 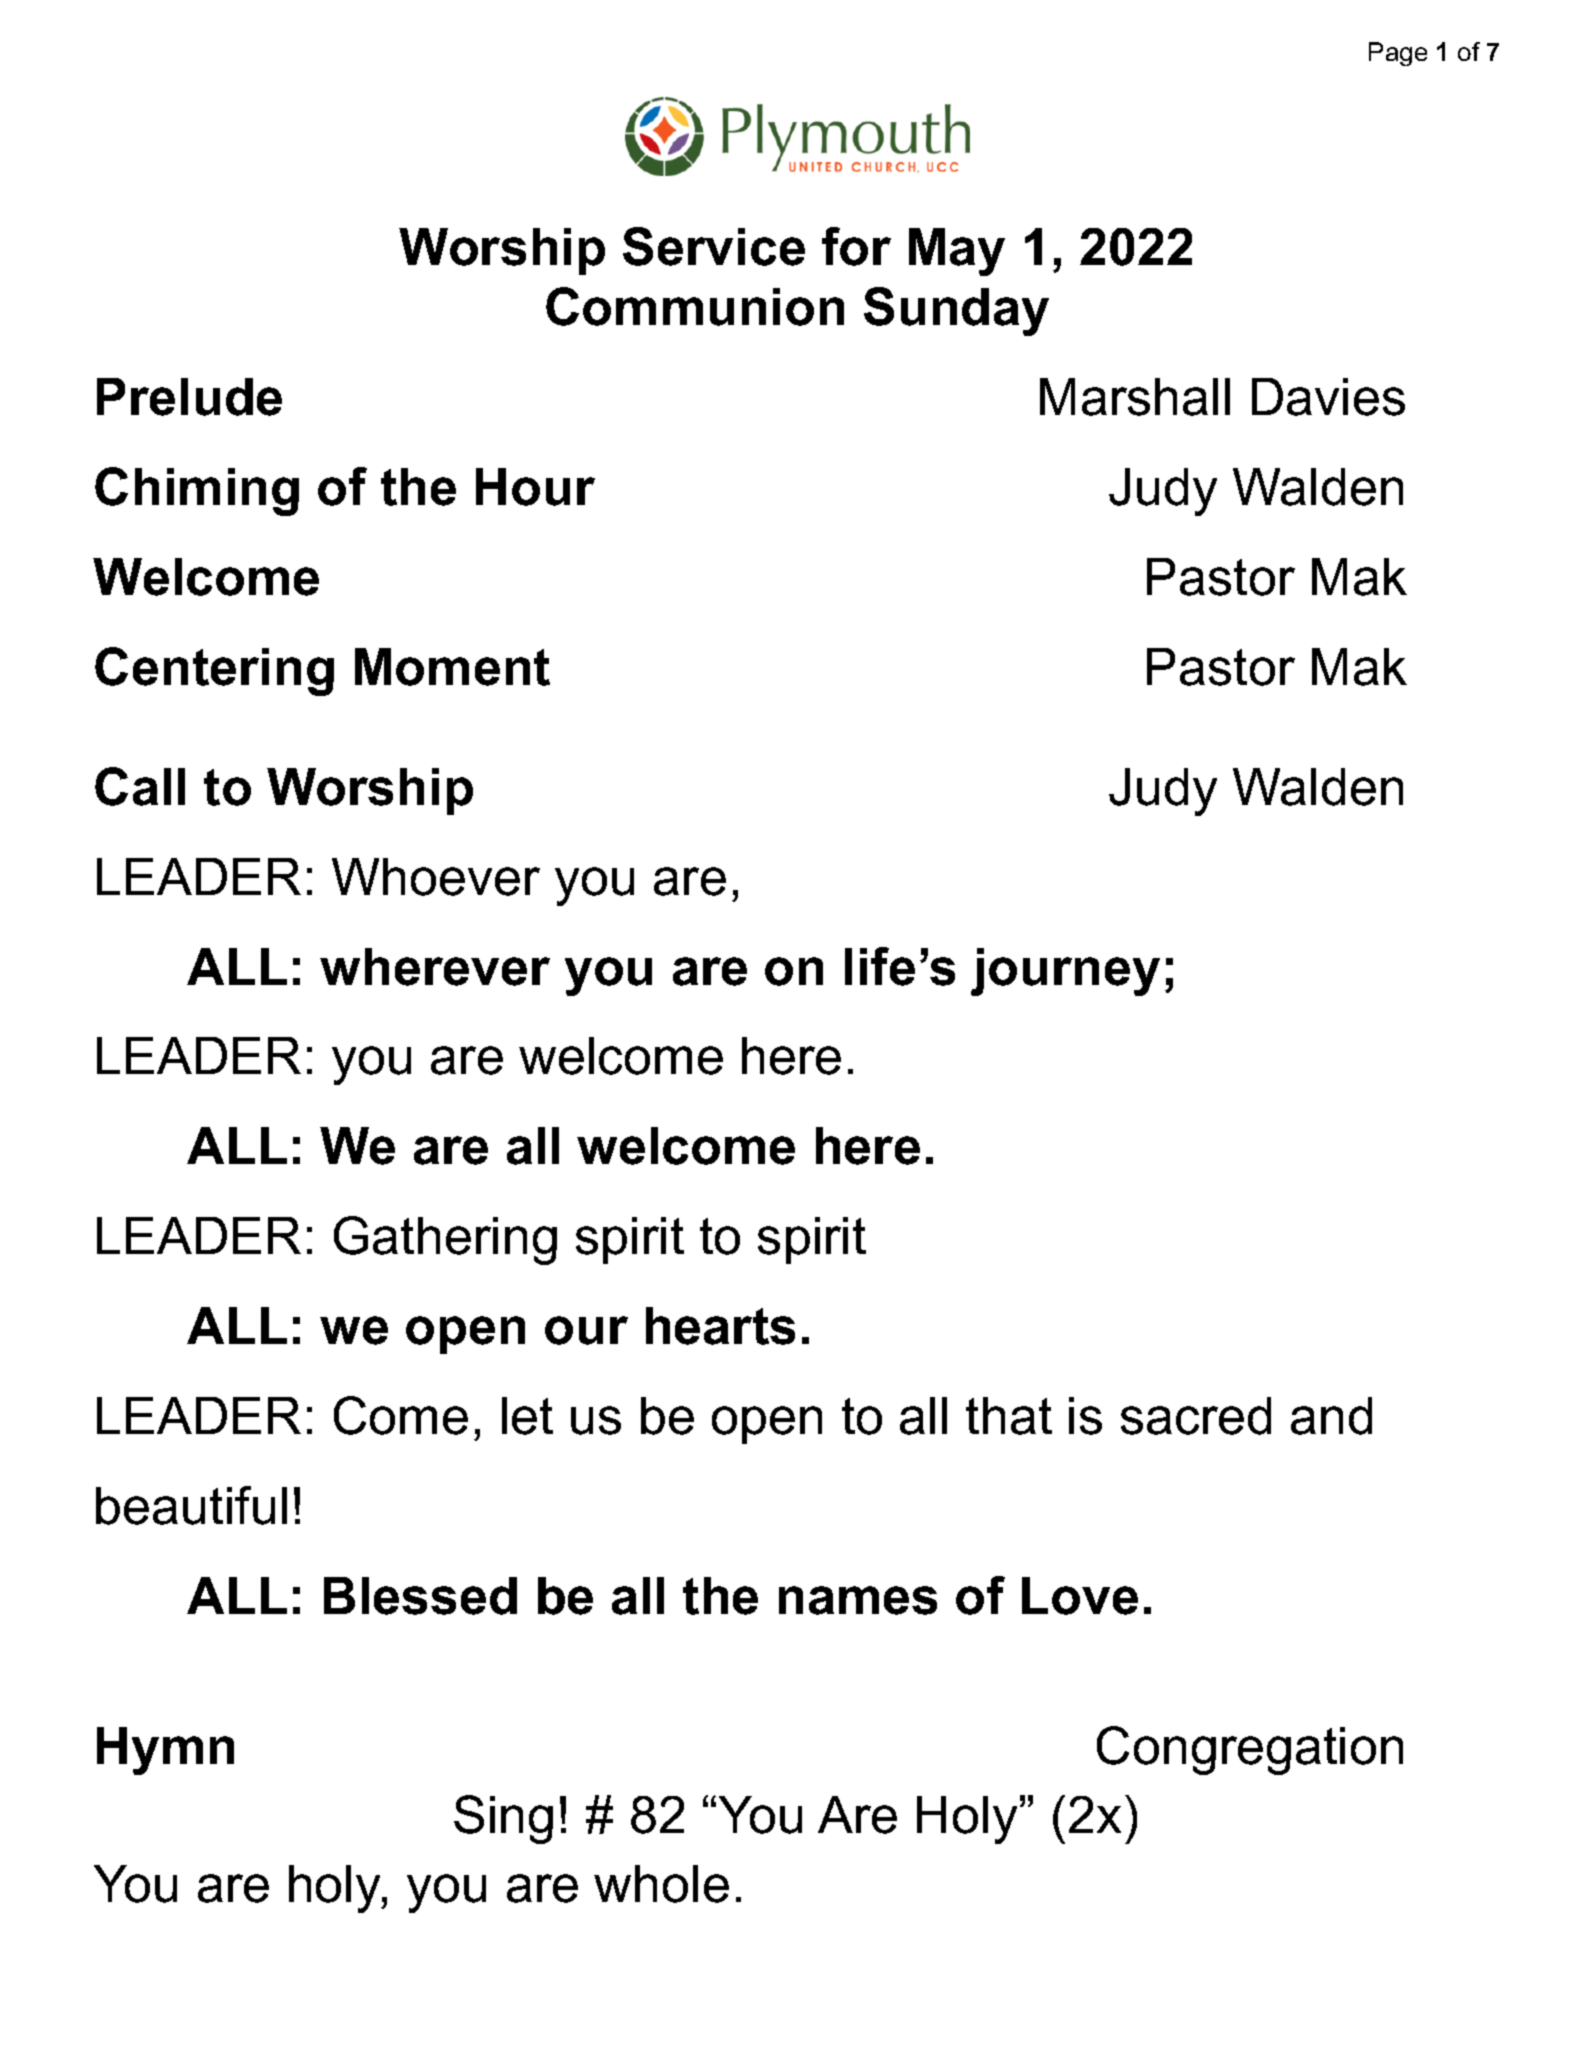 I want to click on Service, so click(x=714, y=246).
